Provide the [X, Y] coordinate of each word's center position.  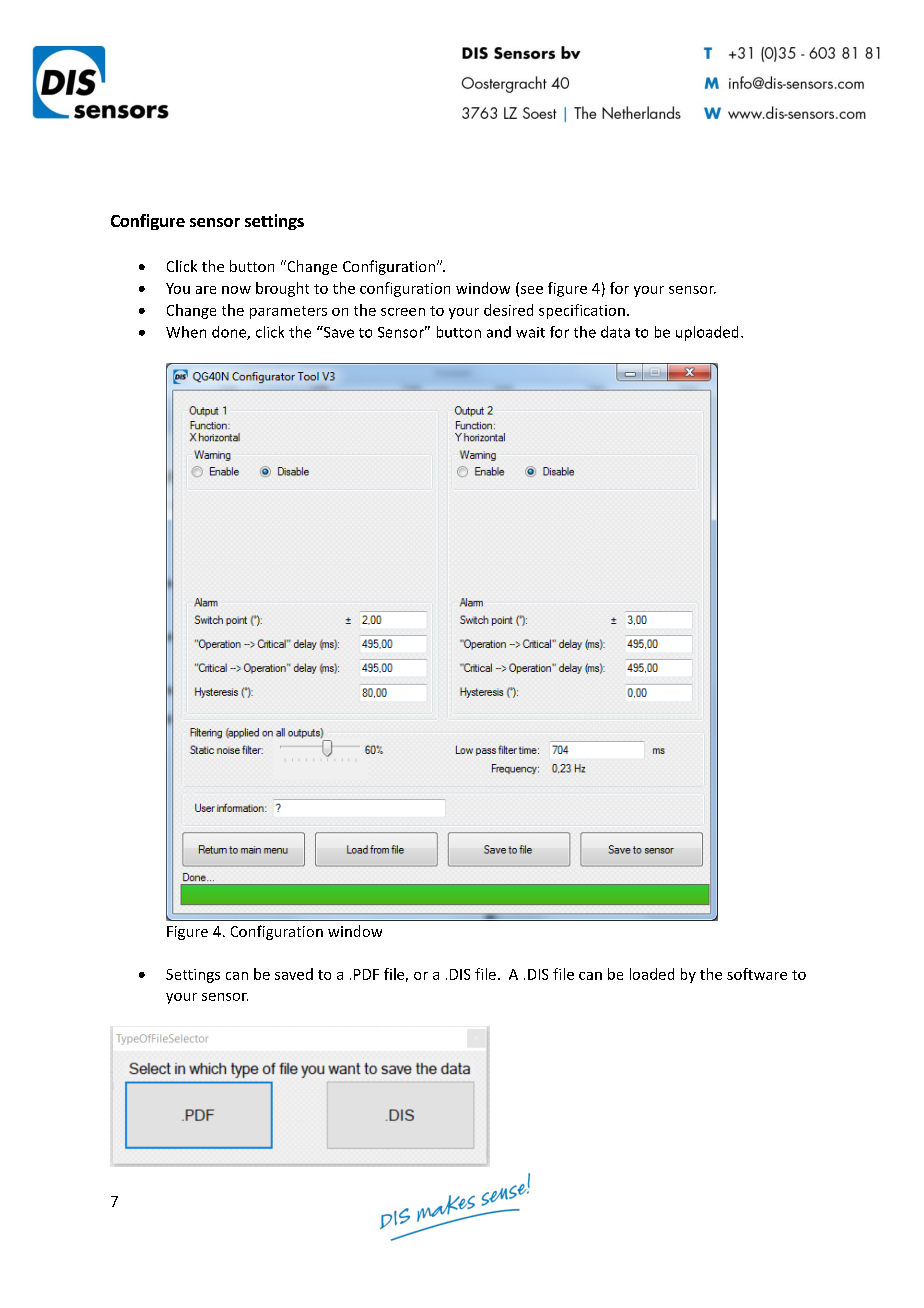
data [615, 332]
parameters [288, 312]
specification [582, 311]
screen [403, 312]
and [499, 332]
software [757, 974]
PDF [366, 974]
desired [508, 310]
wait [530, 332]
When [186, 332]
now [236, 290]
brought [282, 289]
